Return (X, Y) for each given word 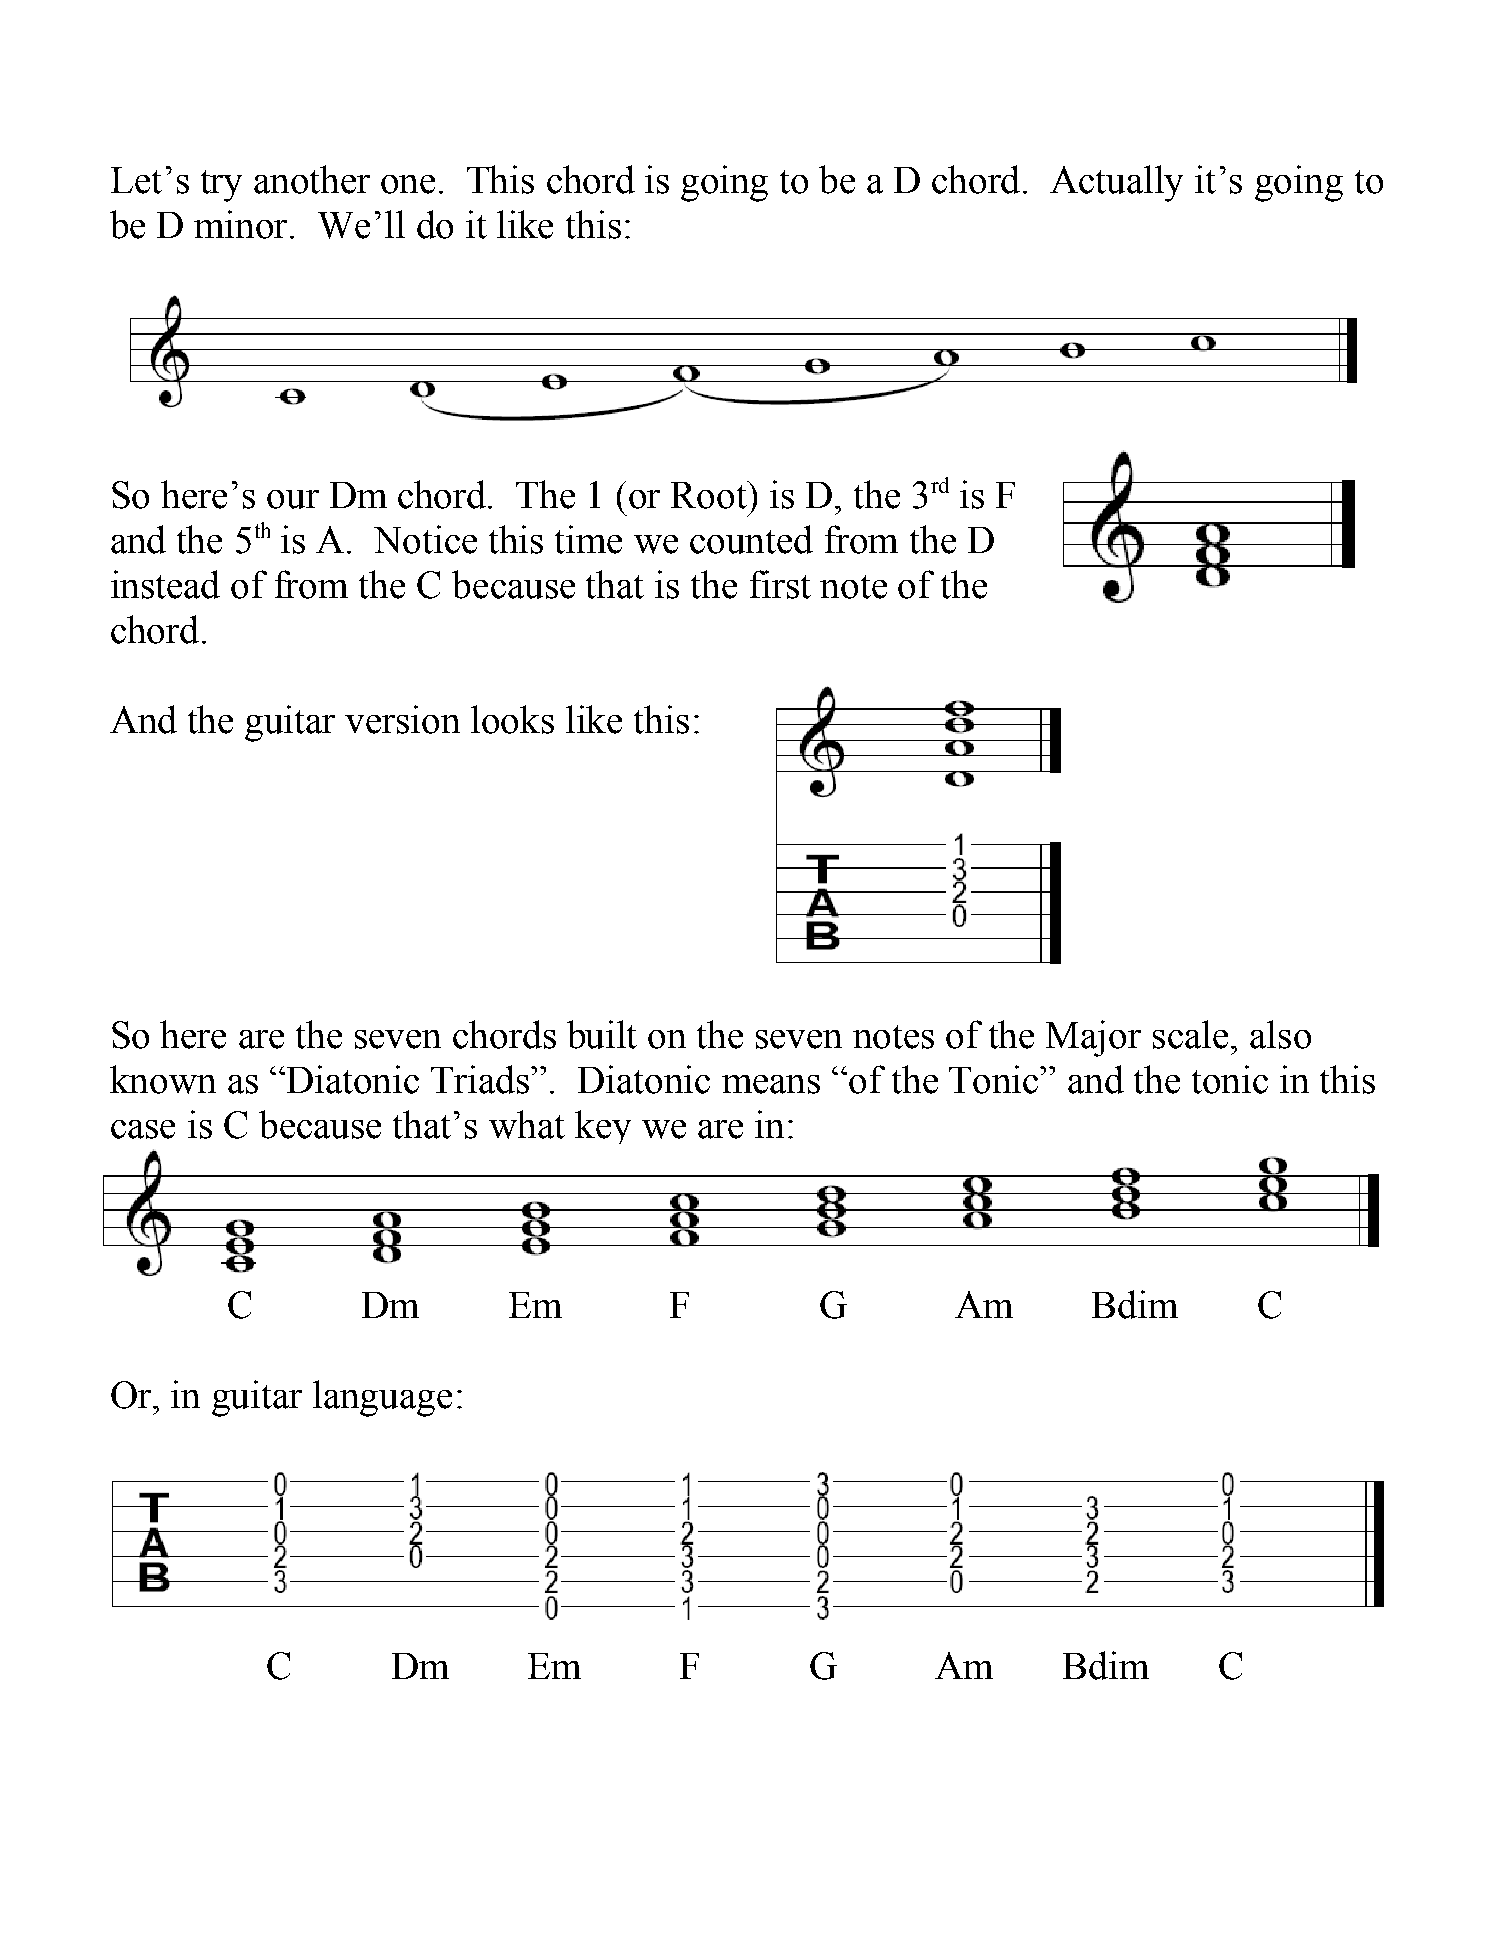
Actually (1116, 183)
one (408, 184)
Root (710, 495)
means (771, 1084)
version (402, 719)
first (780, 584)
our (293, 499)
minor (242, 224)
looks (512, 719)
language (382, 1398)
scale (1190, 1034)
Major (1093, 1038)
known (163, 1079)
